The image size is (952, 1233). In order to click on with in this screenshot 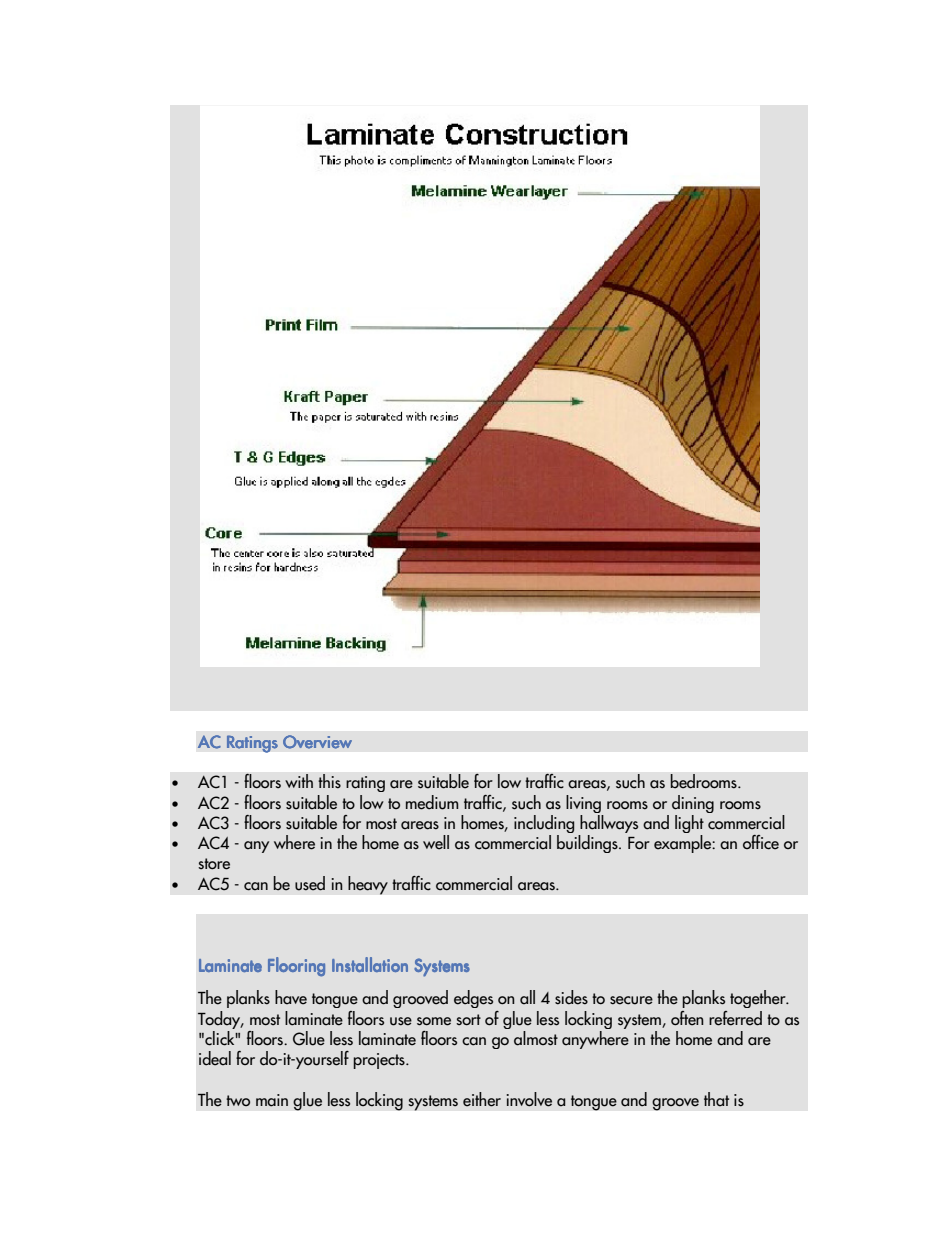, I will do `click(299, 781)`.
